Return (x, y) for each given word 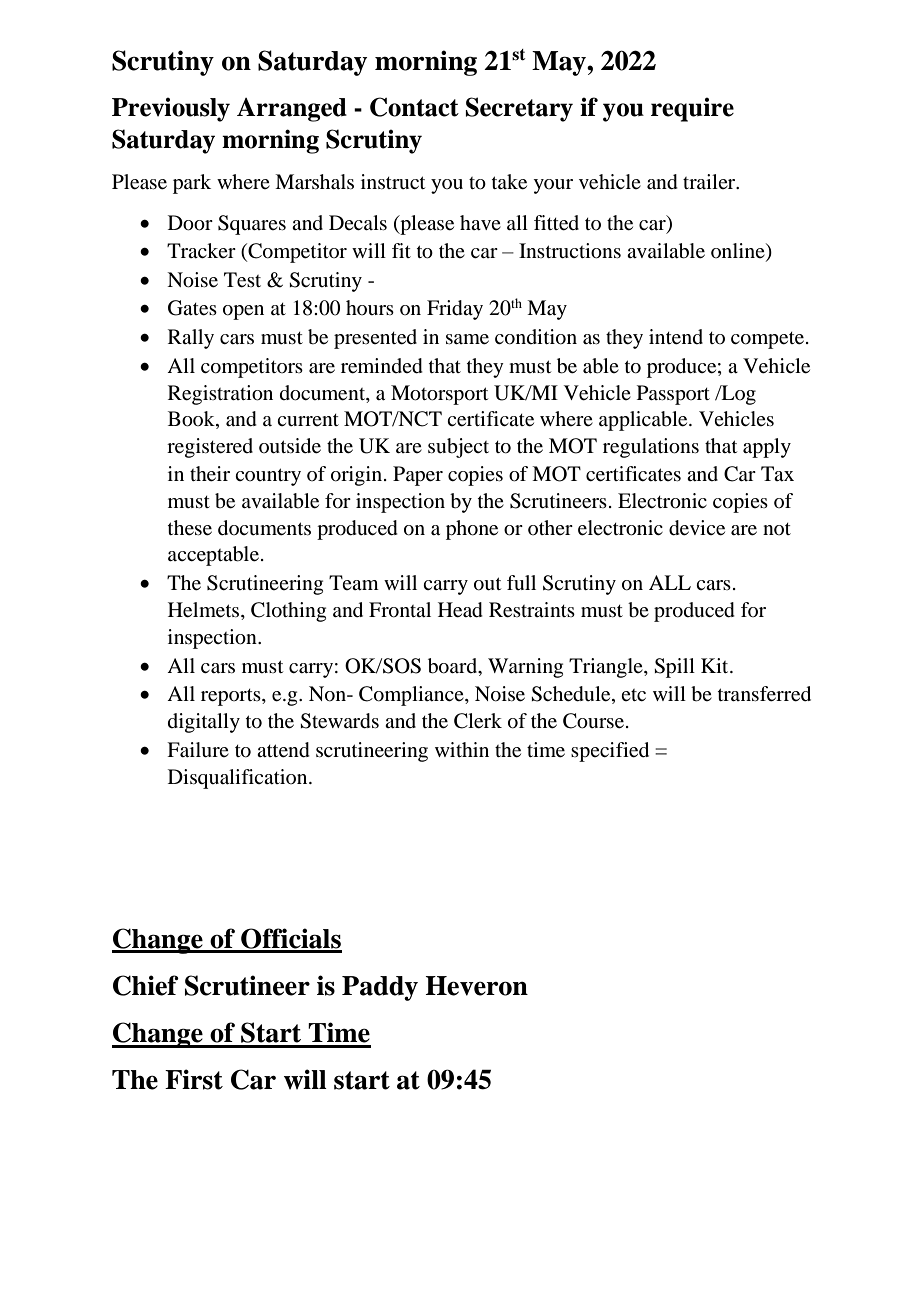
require (692, 109)
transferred (764, 694)
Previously (171, 109)
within (462, 749)
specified (610, 752)
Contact (414, 107)
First (194, 1079)
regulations (651, 448)
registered (210, 448)
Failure (198, 750)
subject (458, 448)
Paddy (380, 988)
